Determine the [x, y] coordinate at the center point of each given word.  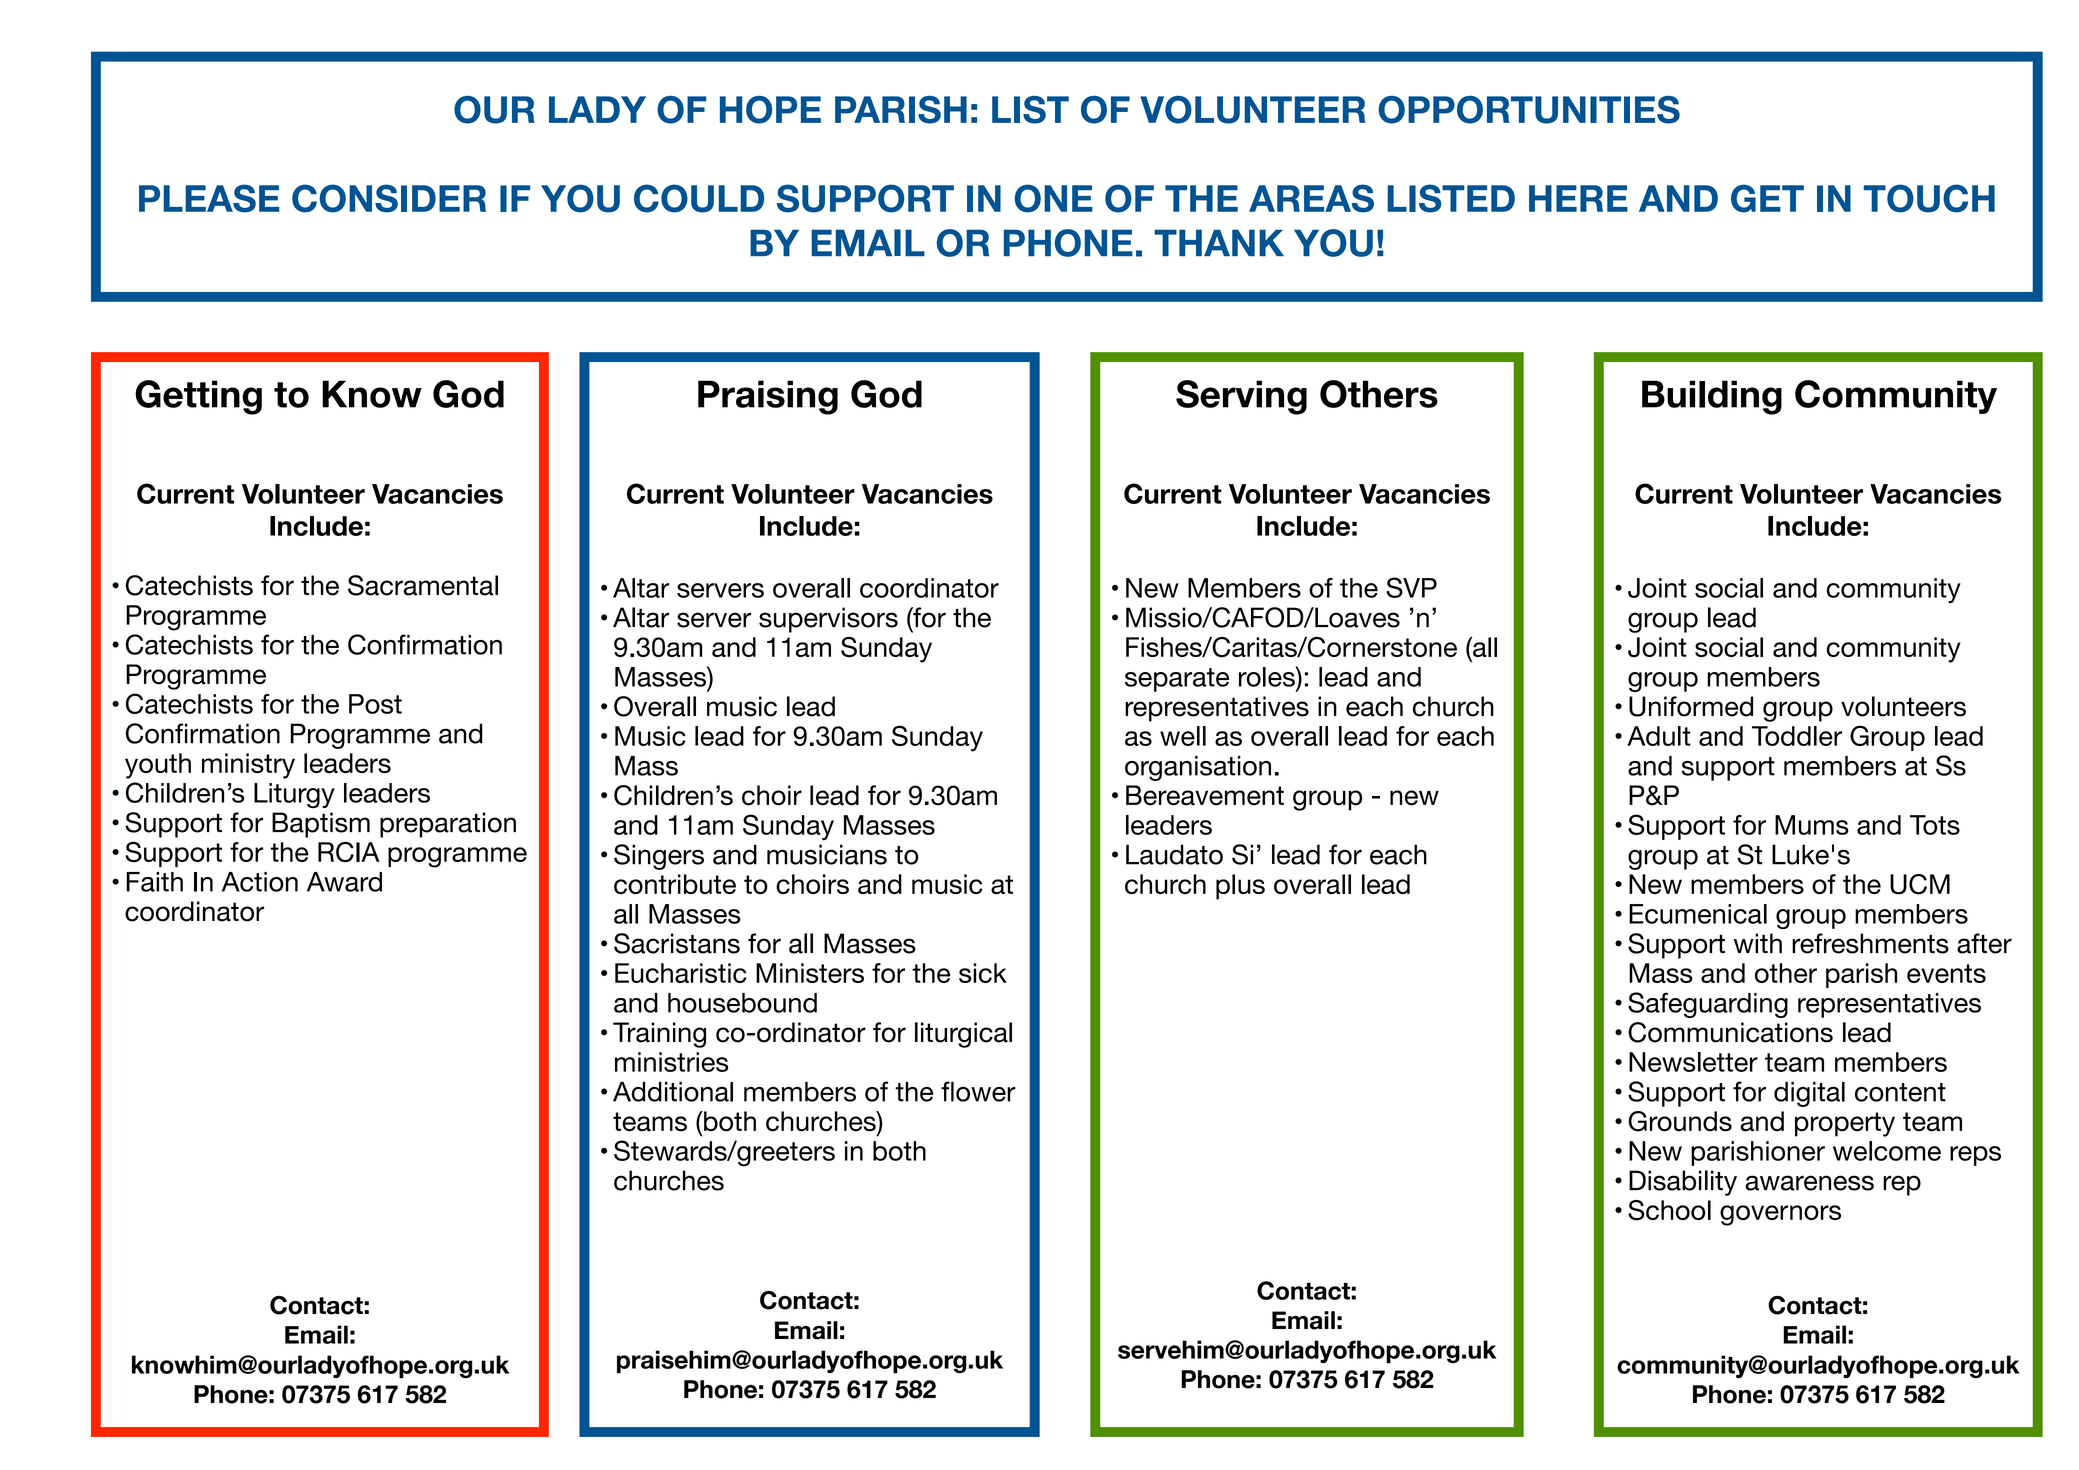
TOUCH [1929, 198]
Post [375, 704]
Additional [673, 1091]
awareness [1809, 1183]
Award [344, 882]
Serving [1241, 397]
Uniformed [1691, 706]
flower [978, 1091]
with [1758, 943]
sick [983, 973]
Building [1712, 397]
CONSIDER [389, 198]
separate [1177, 680]
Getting [198, 397]
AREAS [1311, 198]
